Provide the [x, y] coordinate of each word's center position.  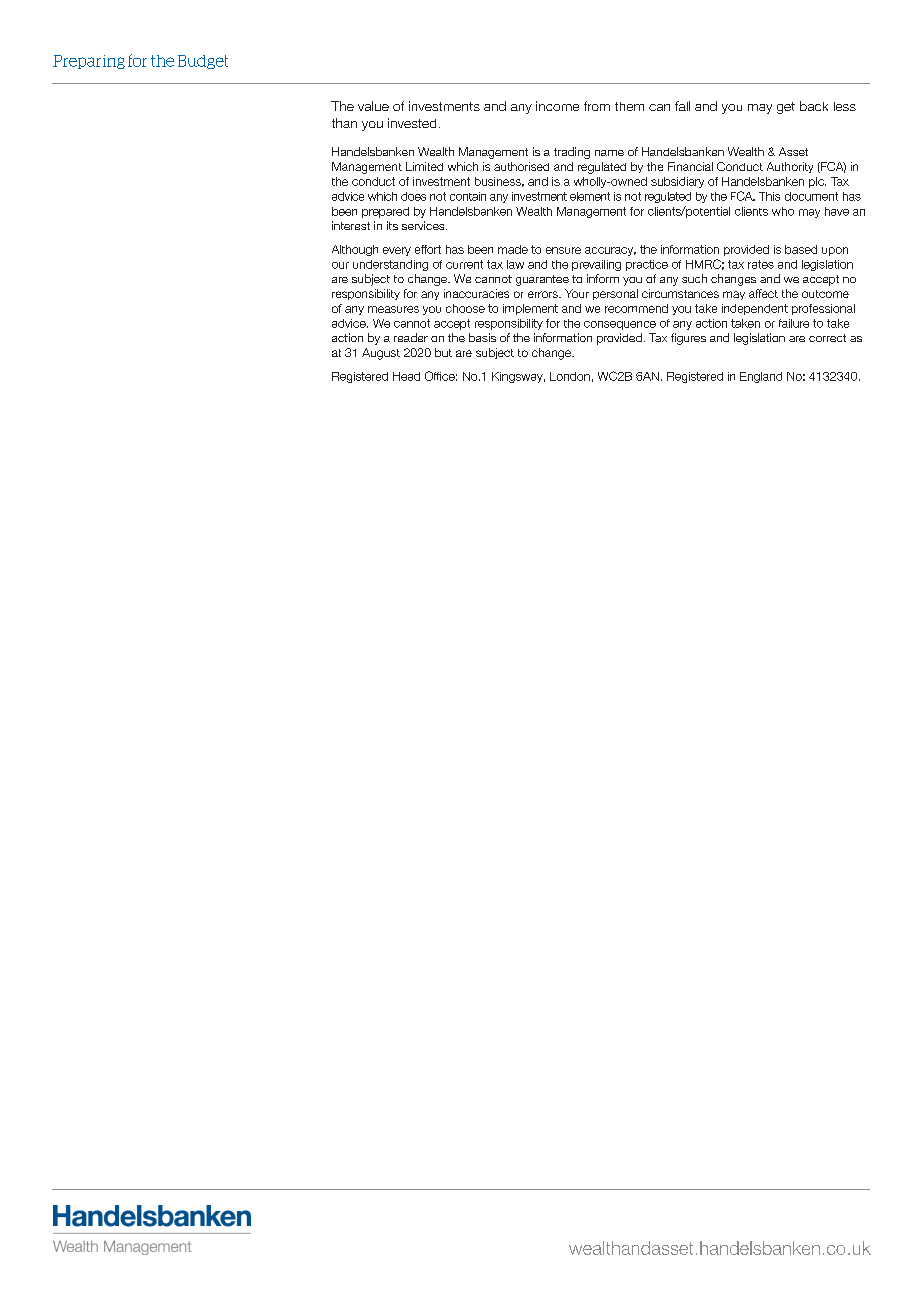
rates [761, 264]
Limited [424, 166]
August [381, 354]
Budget [203, 62]
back [814, 106]
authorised [521, 166]
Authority [790, 167]
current [464, 264]
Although [355, 250]
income [557, 106]
